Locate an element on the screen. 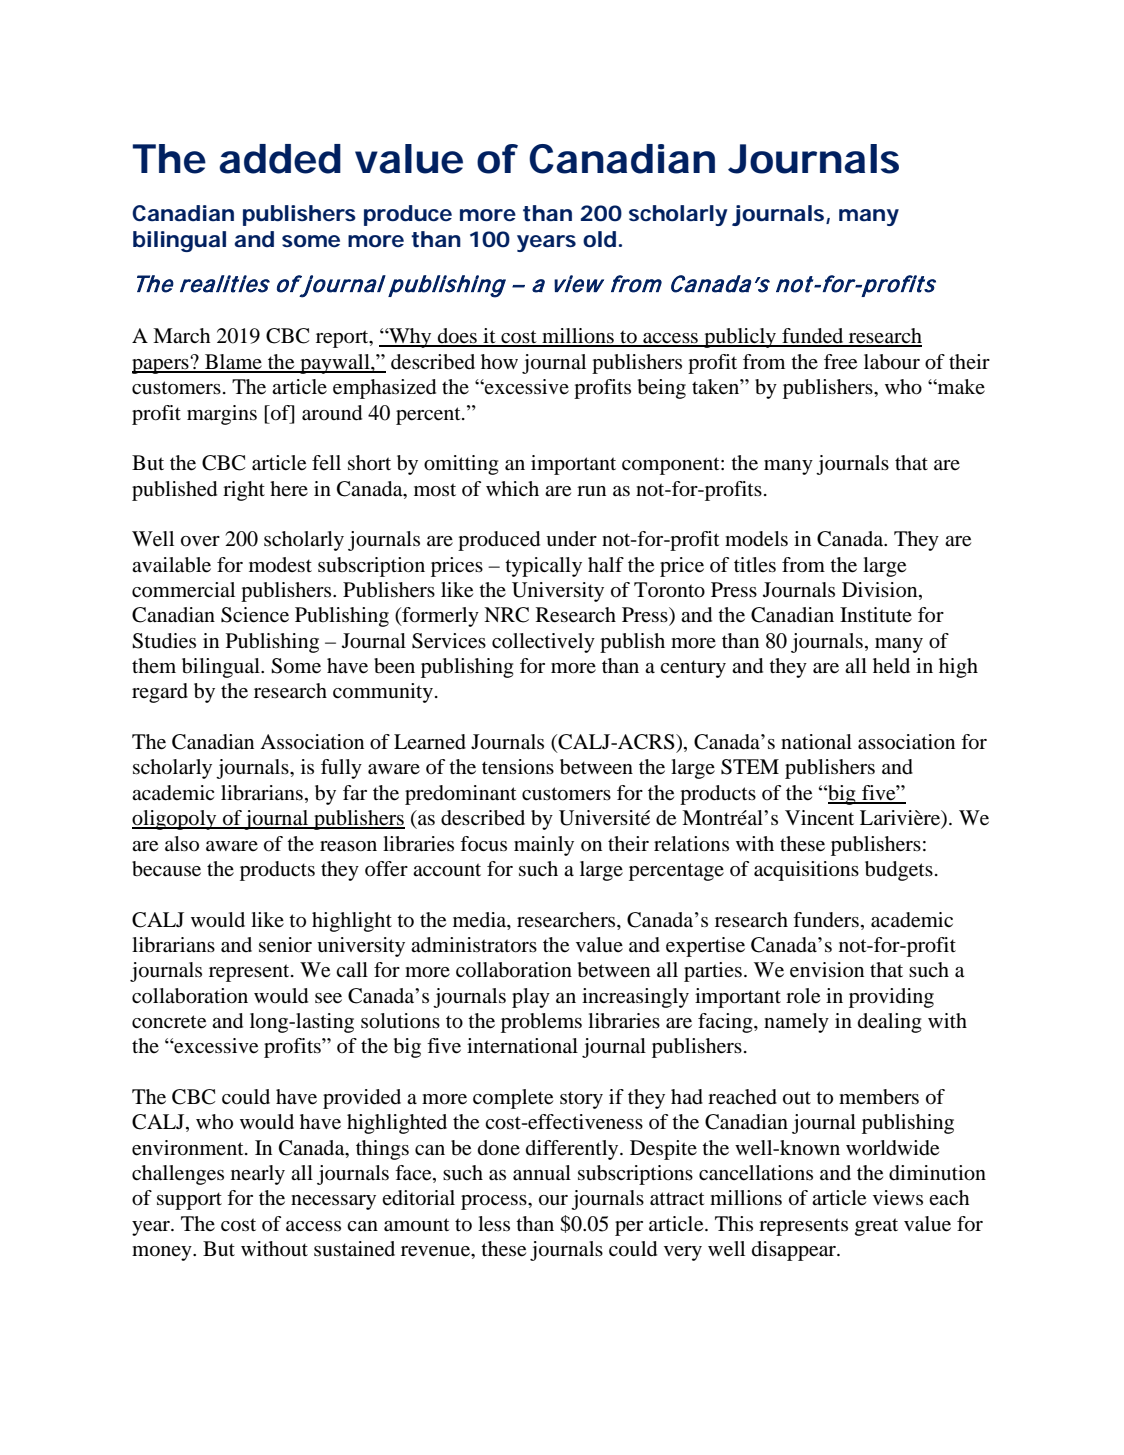 This screenshot has height=1455, width=1124. old is located at coordinates (599, 239).
